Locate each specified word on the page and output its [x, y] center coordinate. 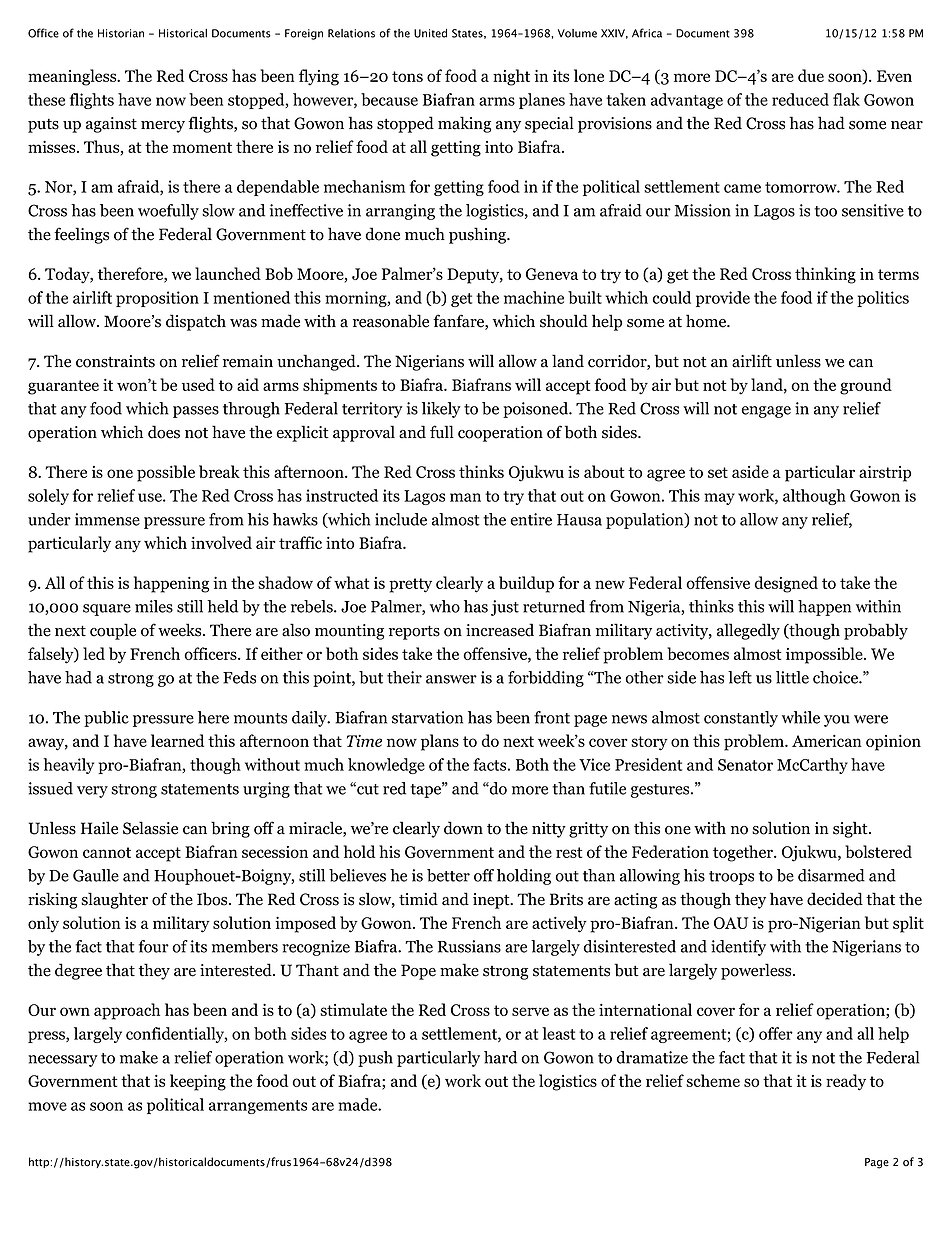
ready [846, 1082]
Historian [121, 33]
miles [154, 606]
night [511, 77]
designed [786, 584]
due [811, 75]
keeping [198, 1082]
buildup [526, 584]
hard [500, 1057]
